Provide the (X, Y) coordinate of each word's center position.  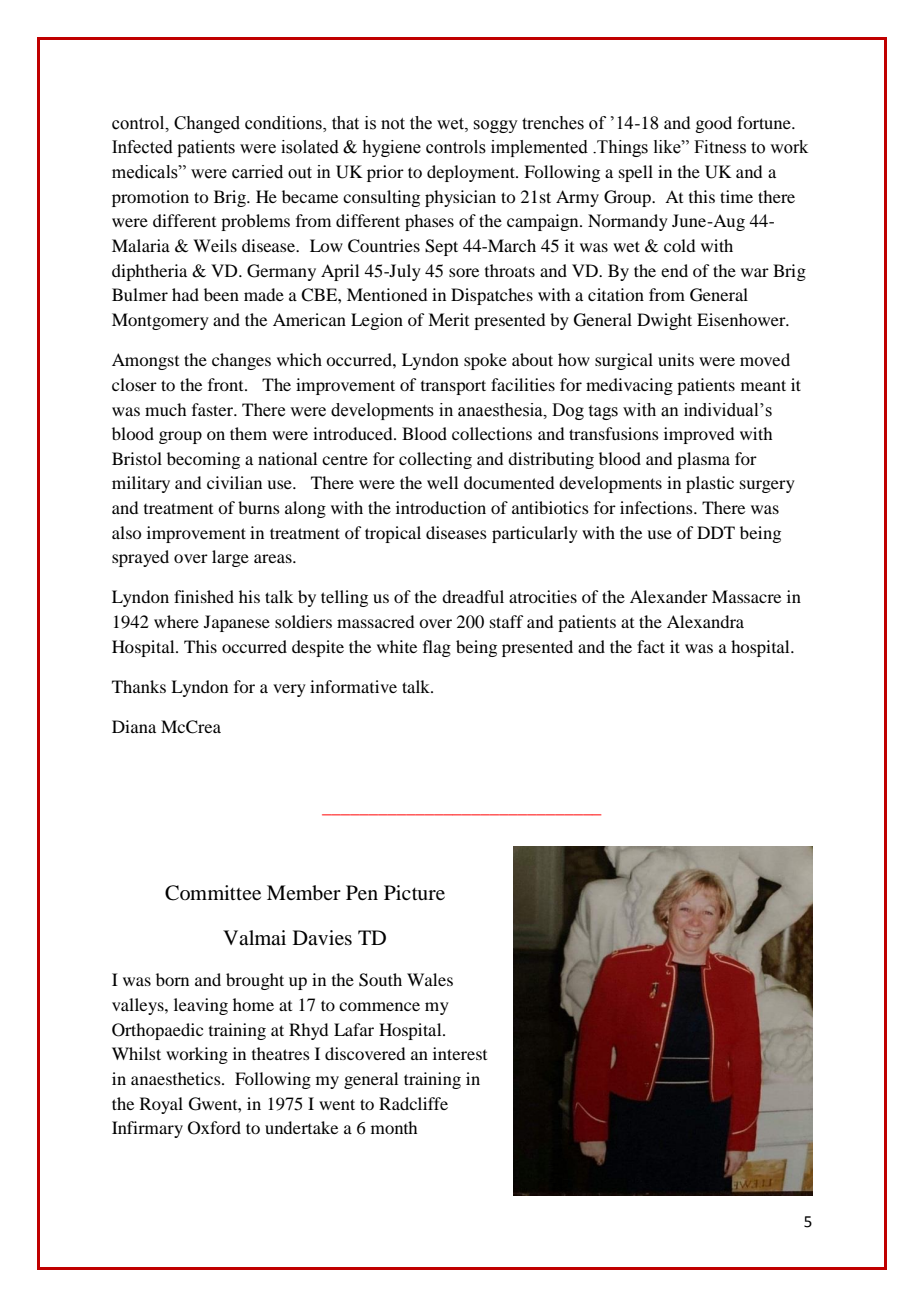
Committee (213, 893)
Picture (414, 893)
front (227, 384)
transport (453, 387)
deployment (472, 173)
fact (651, 646)
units (676, 359)
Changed (207, 124)
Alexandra (705, 621)
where (176, 621)
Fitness (720, 147)
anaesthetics (177, 1078)
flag (437, 648)
